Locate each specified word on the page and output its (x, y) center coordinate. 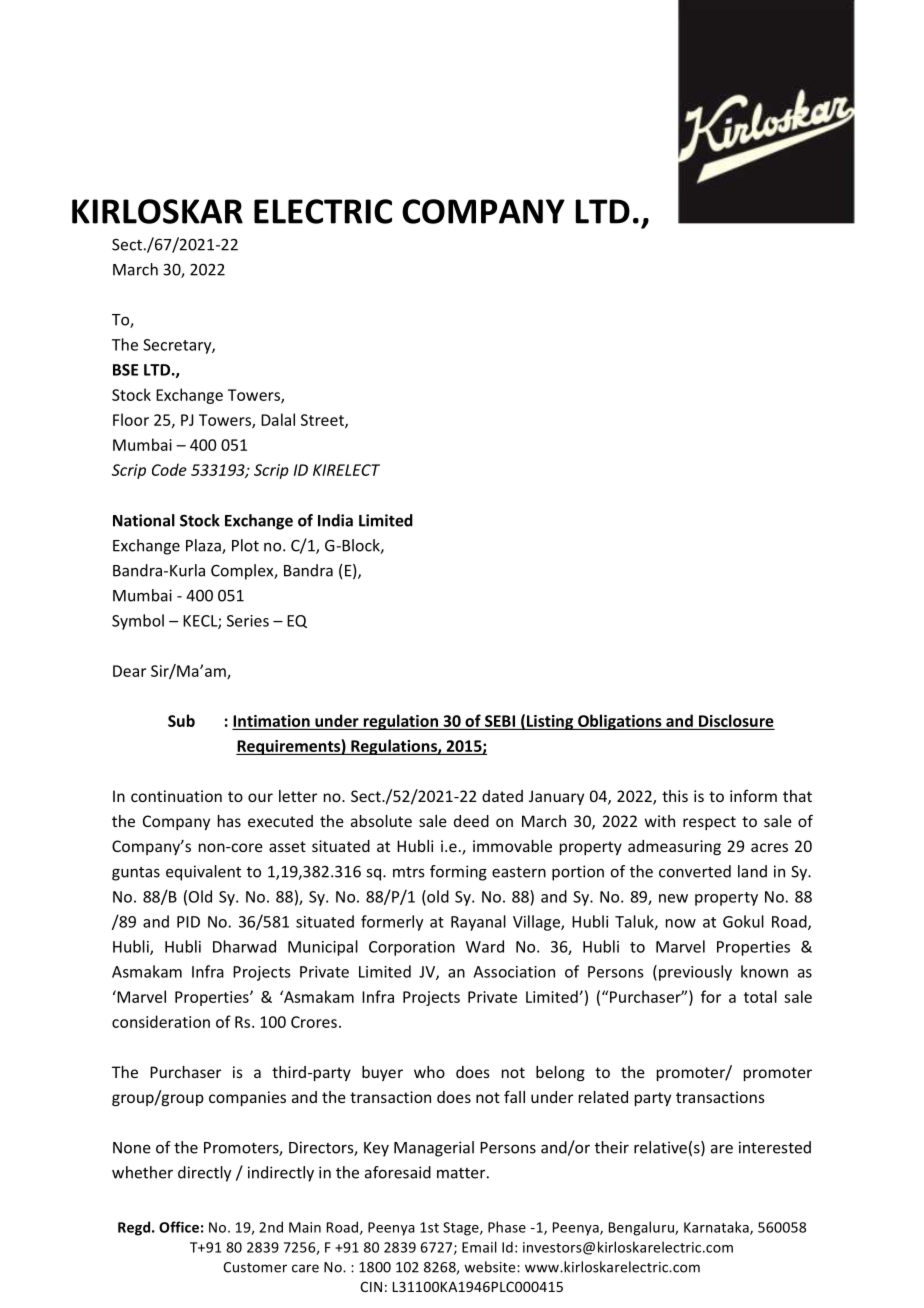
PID (188, 922)
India (335, 520)
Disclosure (736, 720)
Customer (255, 1267)
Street (323, 421)
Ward (485, 946)
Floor (131, 419)
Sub (181, 720)
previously (695, 973)
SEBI (500, 721)
